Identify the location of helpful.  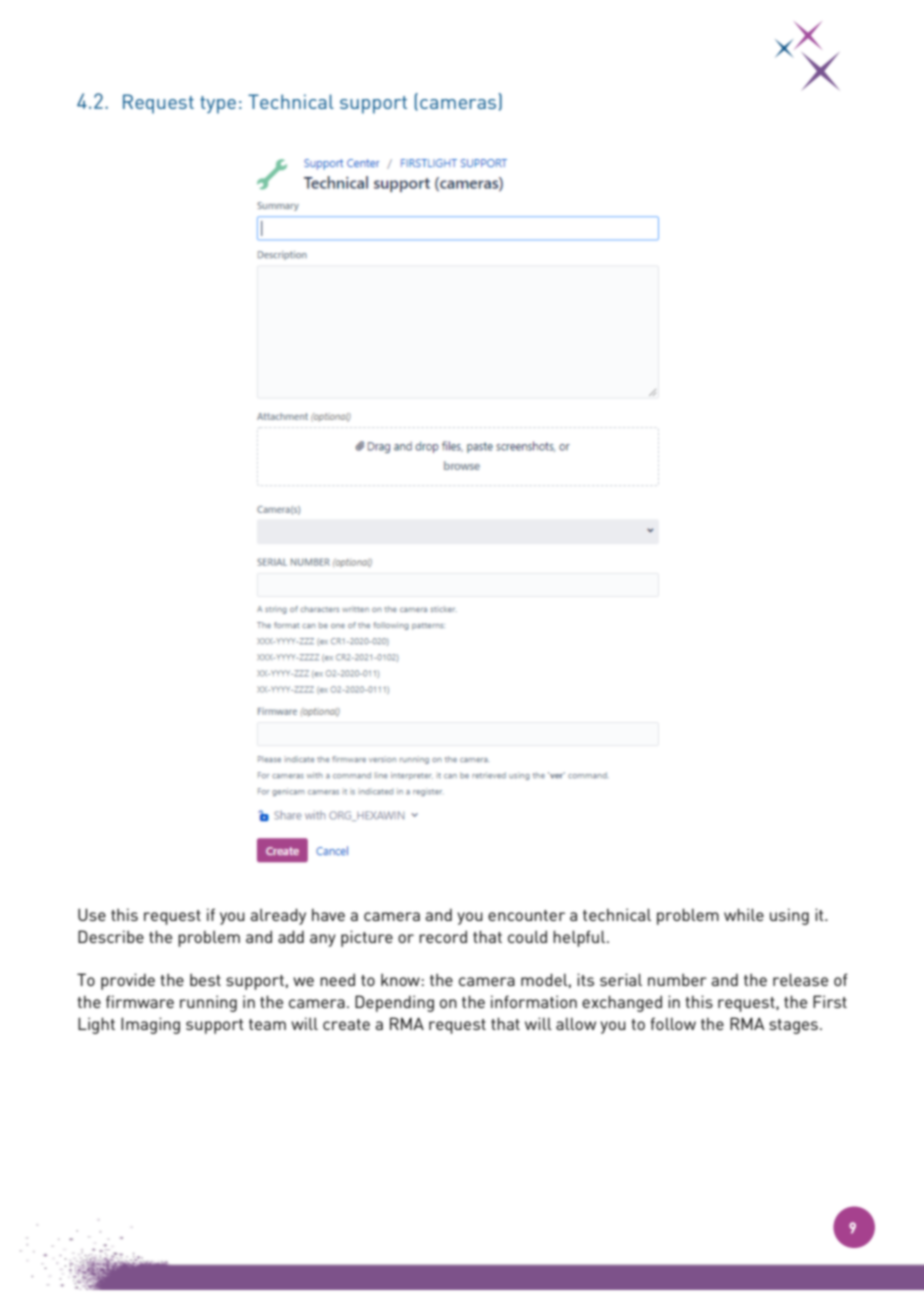
(580, 938).
